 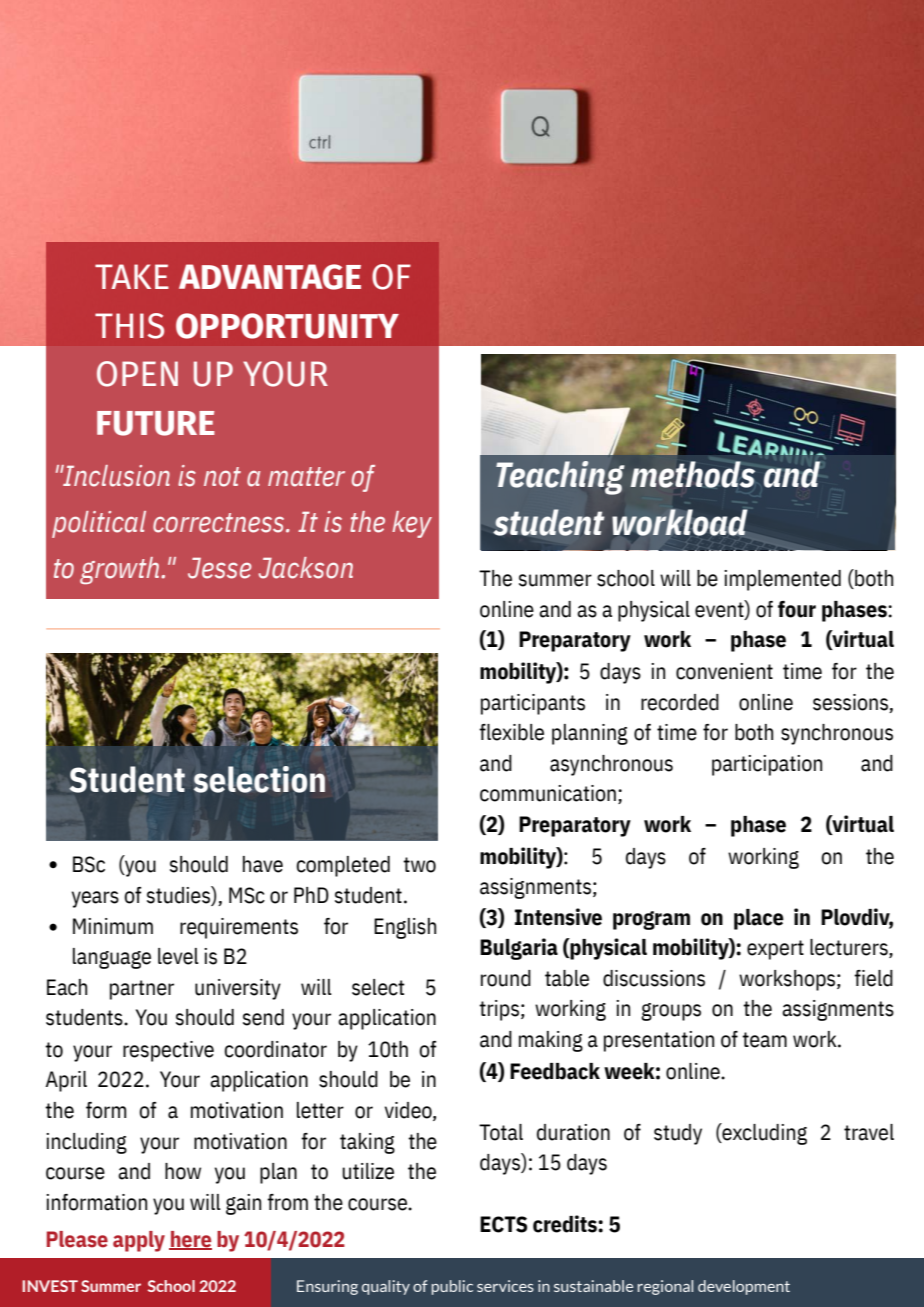 What do you see at coordinates (121, 570) in the image?
I see `growth` at bounding box center [121, 570].
